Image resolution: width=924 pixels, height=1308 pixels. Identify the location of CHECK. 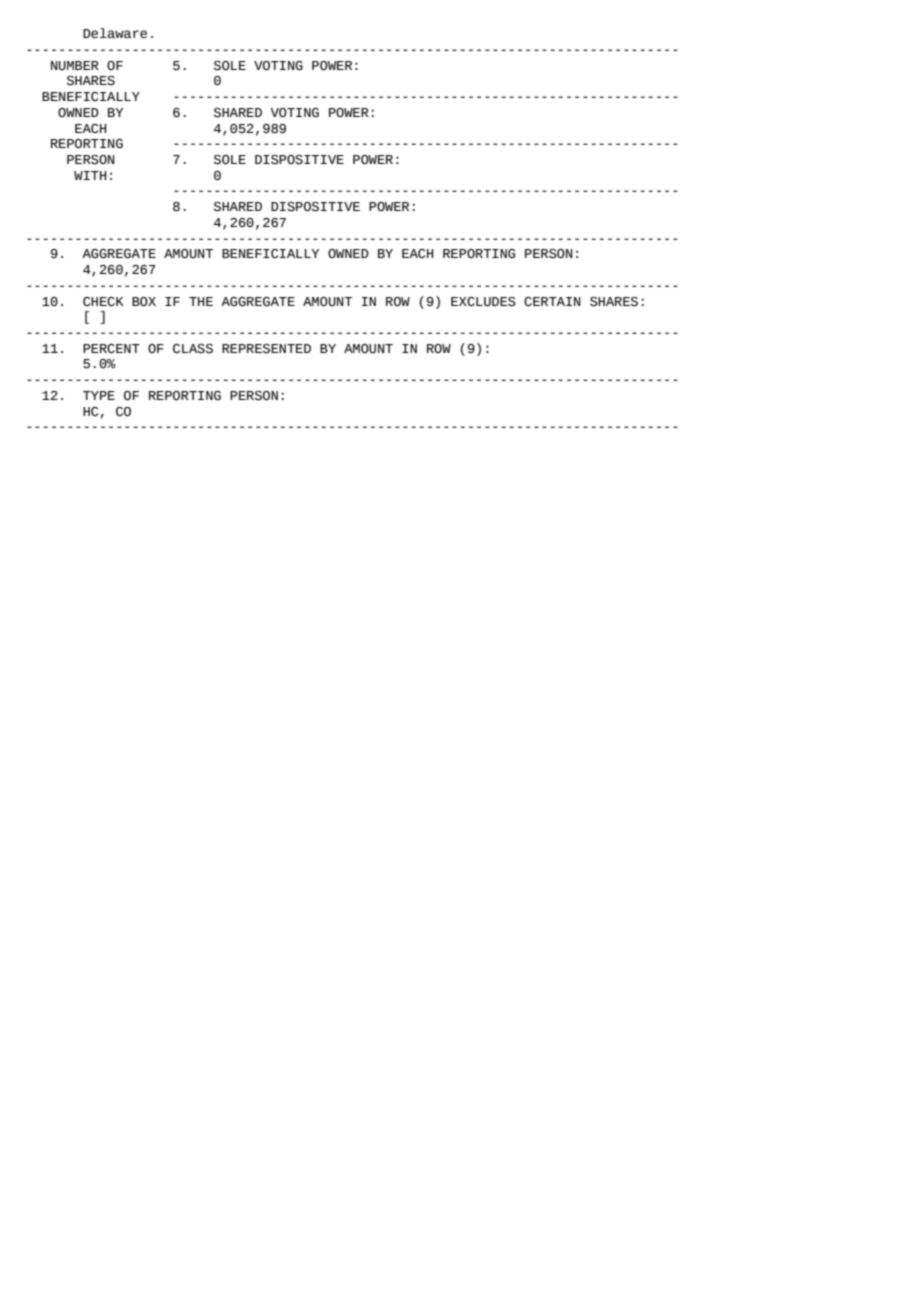
(103, 302).
